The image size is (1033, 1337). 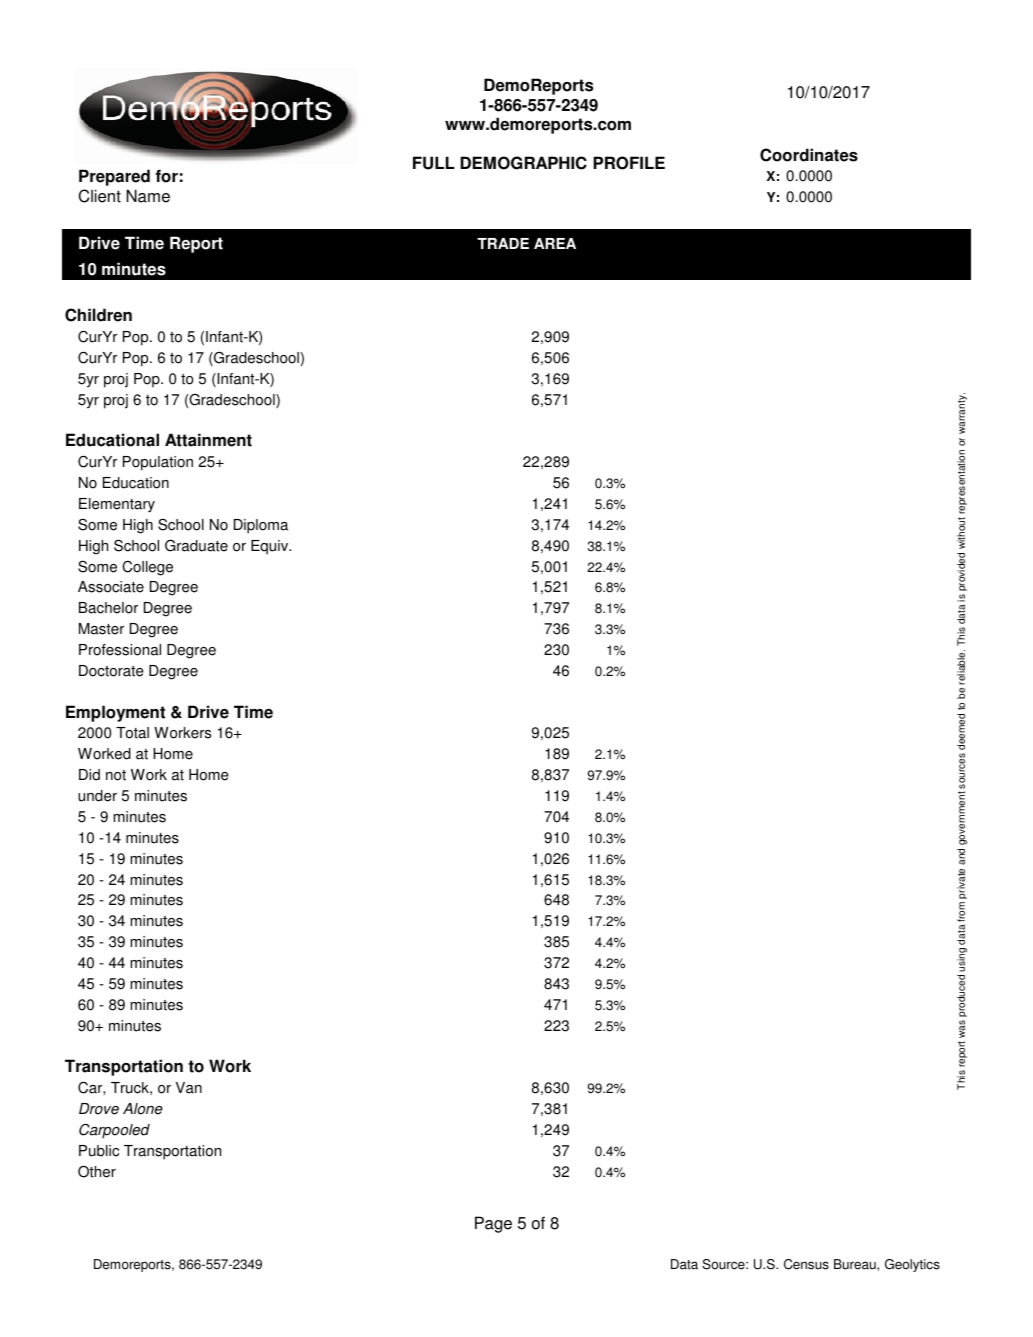 What do you see at coordinates (809, 155) in the document?
I see `Coordinates` at bounding box center [809, 155].
